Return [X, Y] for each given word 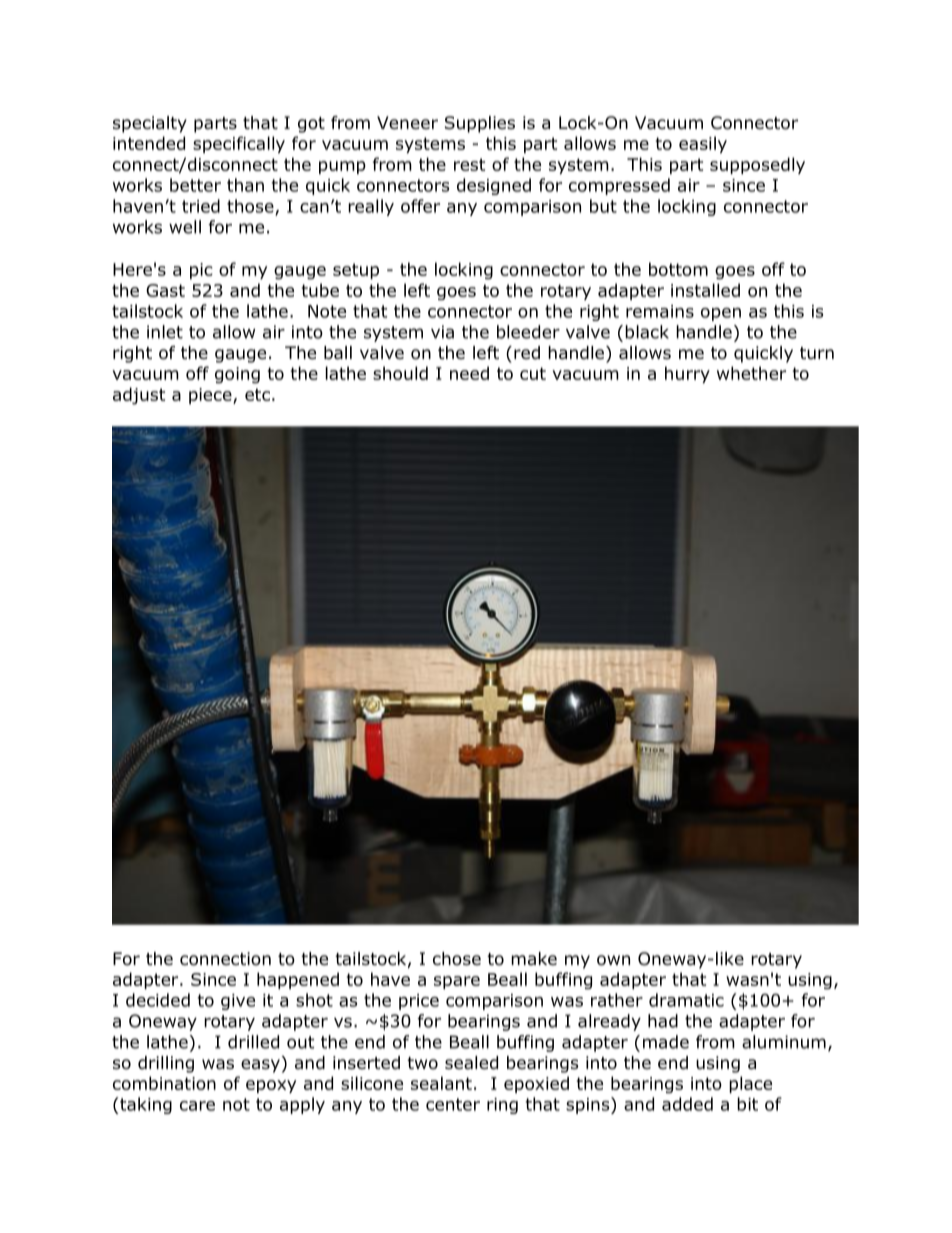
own [613, 960]
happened [298, 980]
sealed [471, 1063]
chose [457, 959]
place [750, 1084]
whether [751, 373]
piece [211, 396]
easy [260, 1066]
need [469, 373]
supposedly [757, 165]
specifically [239, 144]
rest [469, 164]
